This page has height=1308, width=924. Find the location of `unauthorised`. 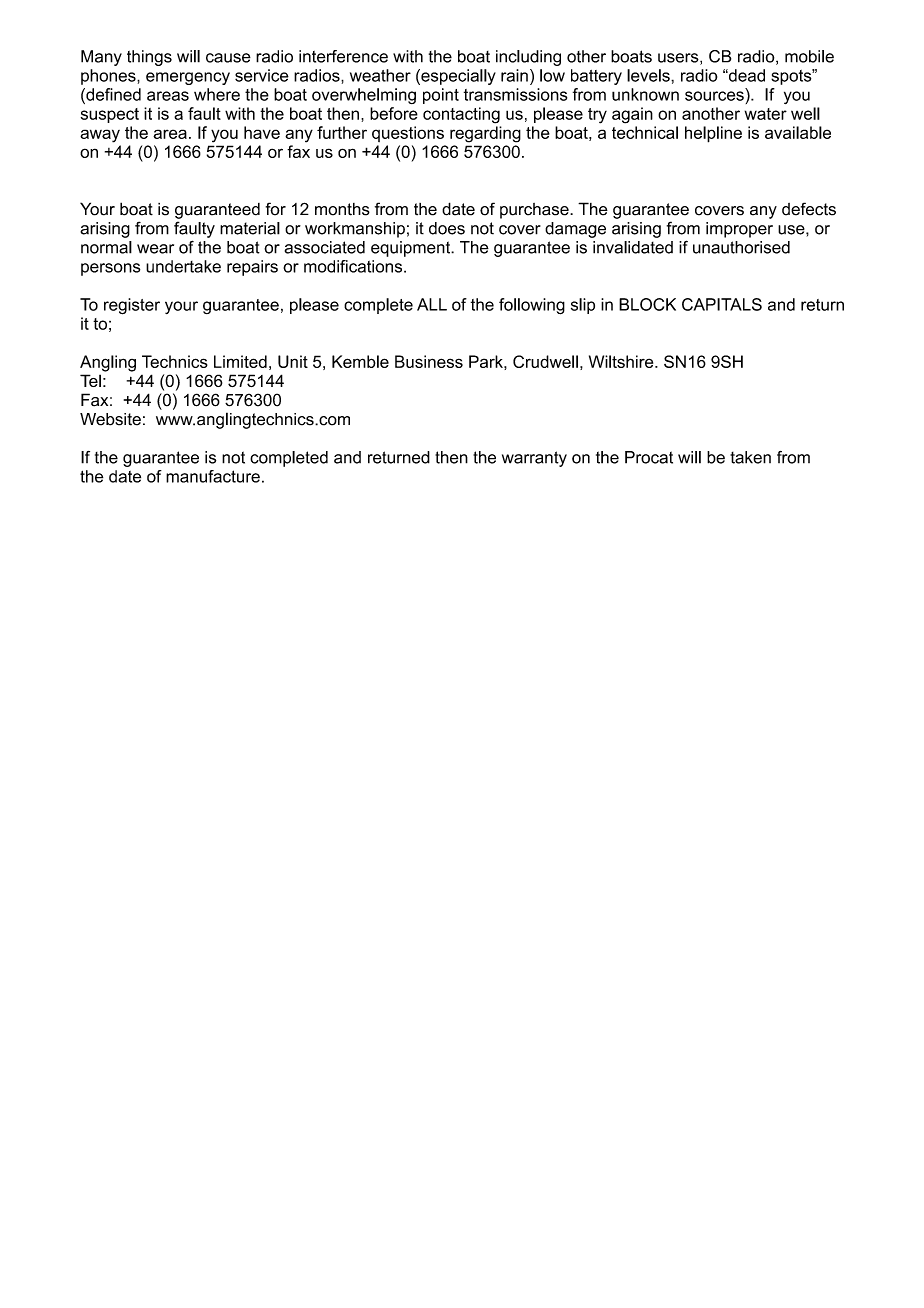

unauthorised is located at coordinates (741, 247).
